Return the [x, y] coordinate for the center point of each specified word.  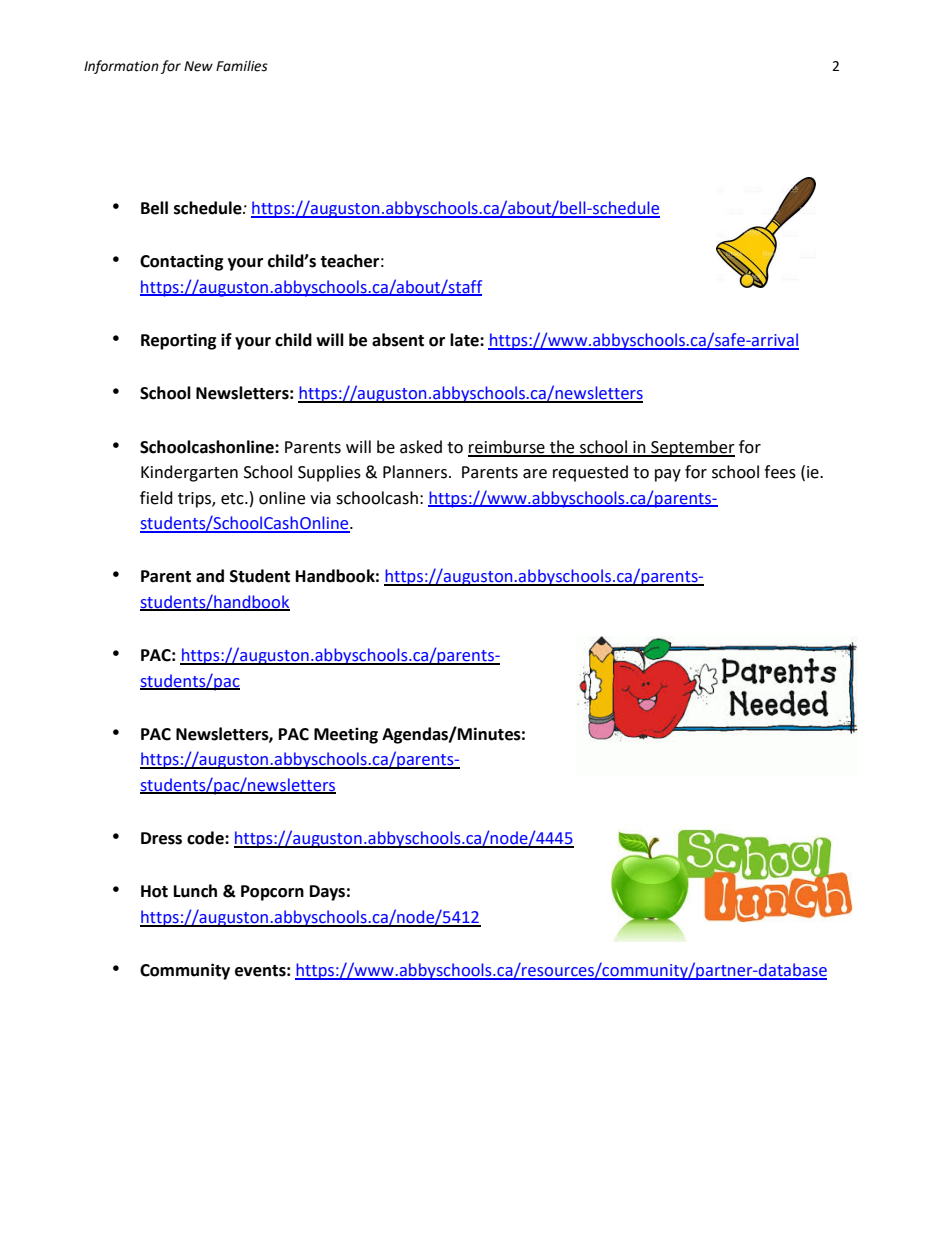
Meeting [346, 735]
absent [398, 340]
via [320, 498]
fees [780, 472]
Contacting [182, 262]
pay [668, 475]
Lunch [195, 891]
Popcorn [272, 893]
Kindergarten [189, 473]
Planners [416, 472]
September [692, 448]
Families [242, 66]
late [465, 340]
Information [121, 67]
